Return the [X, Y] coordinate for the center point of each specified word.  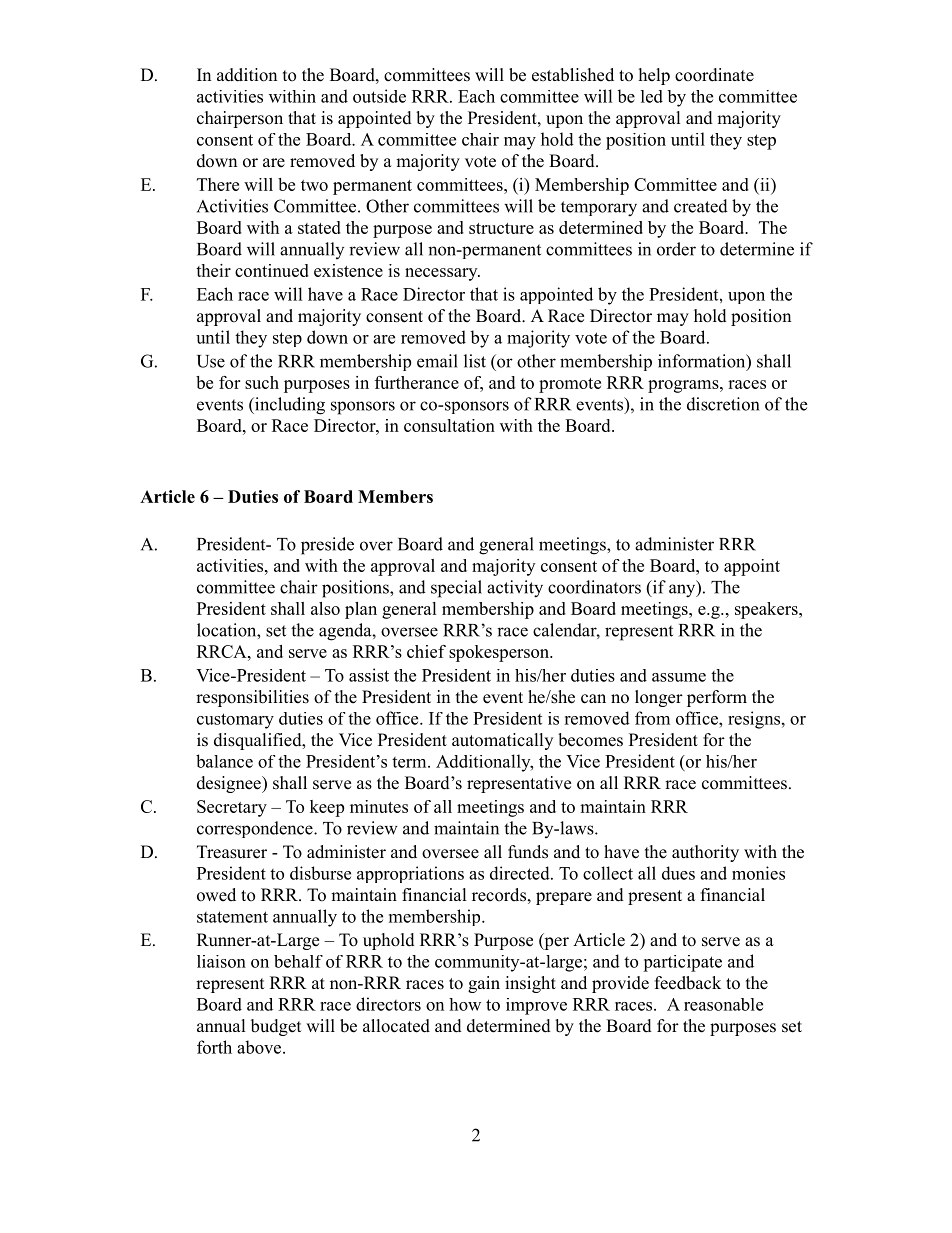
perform [717, 698]
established [573, 75]
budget [276, 1027]
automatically [502, 741]
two [314, 185]
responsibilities [252, 698]
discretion [723, 404]
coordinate [714, 75]
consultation [449, 425]
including [289, 406]
